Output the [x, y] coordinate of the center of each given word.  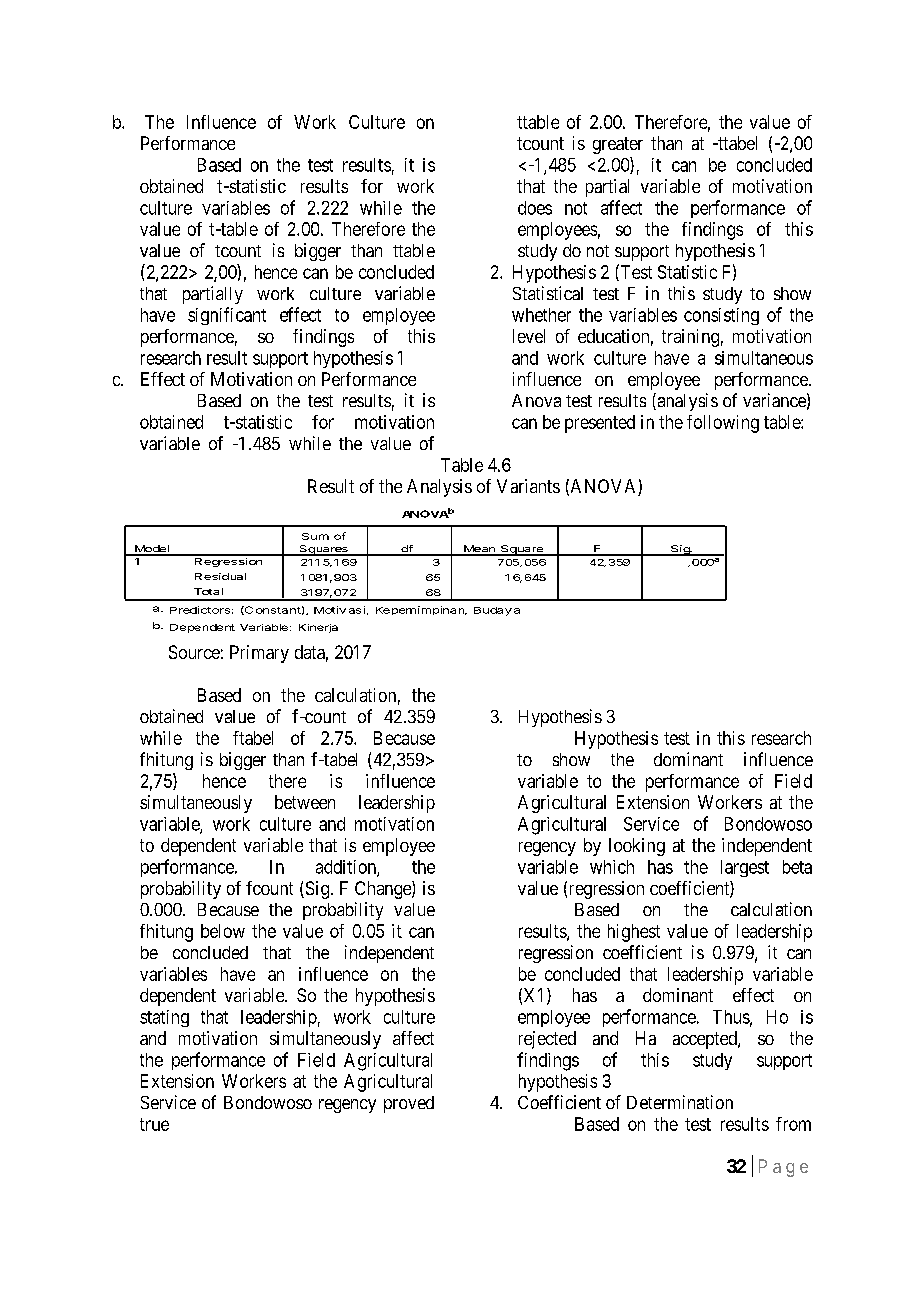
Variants [528, 486]
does [535, 208]
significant [227, 316]
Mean [479, 550]
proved [409, 1104]
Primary [259, 654]
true [154, 1124]
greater [618, 145]
